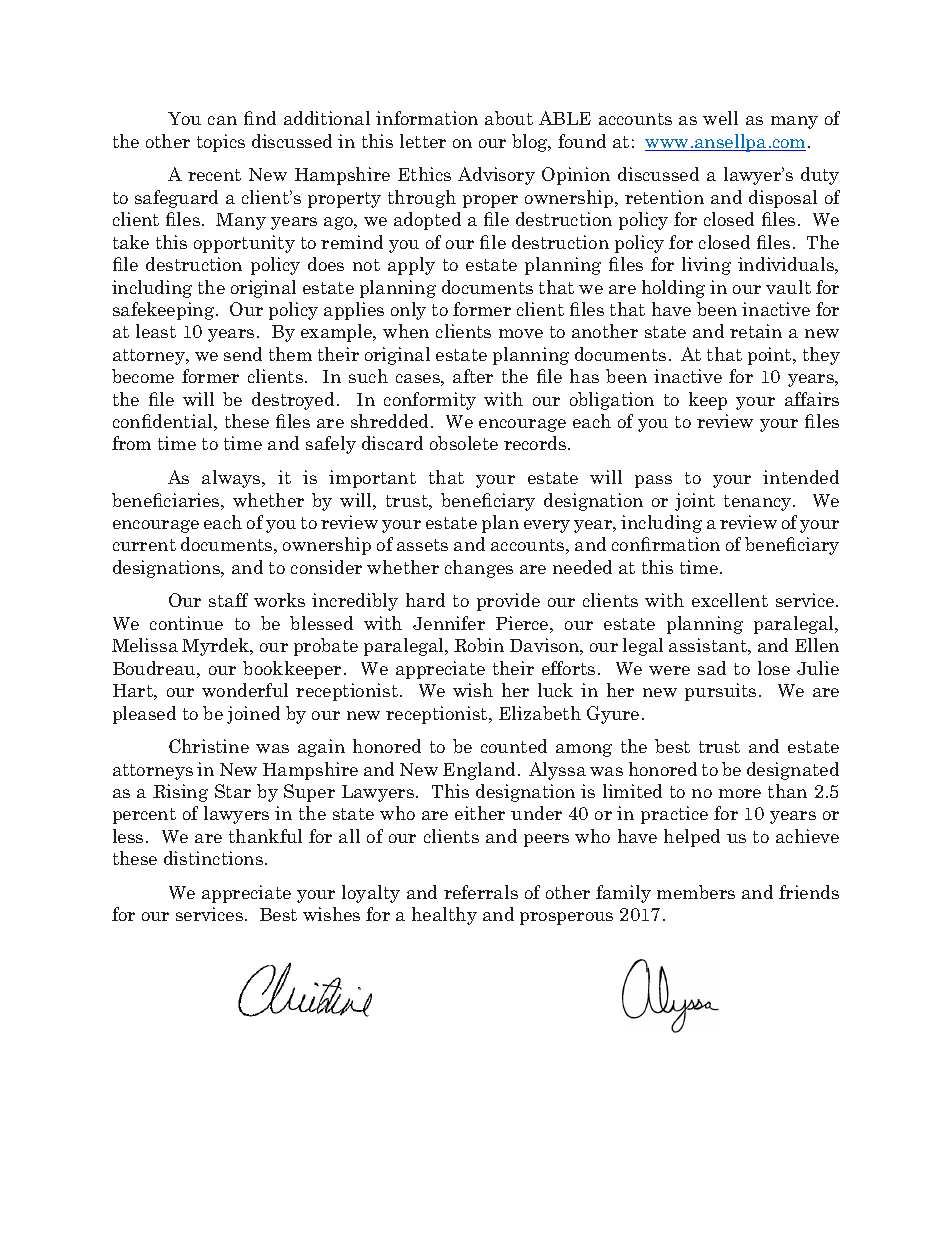  I want to click on continue, so click(186, 623).
